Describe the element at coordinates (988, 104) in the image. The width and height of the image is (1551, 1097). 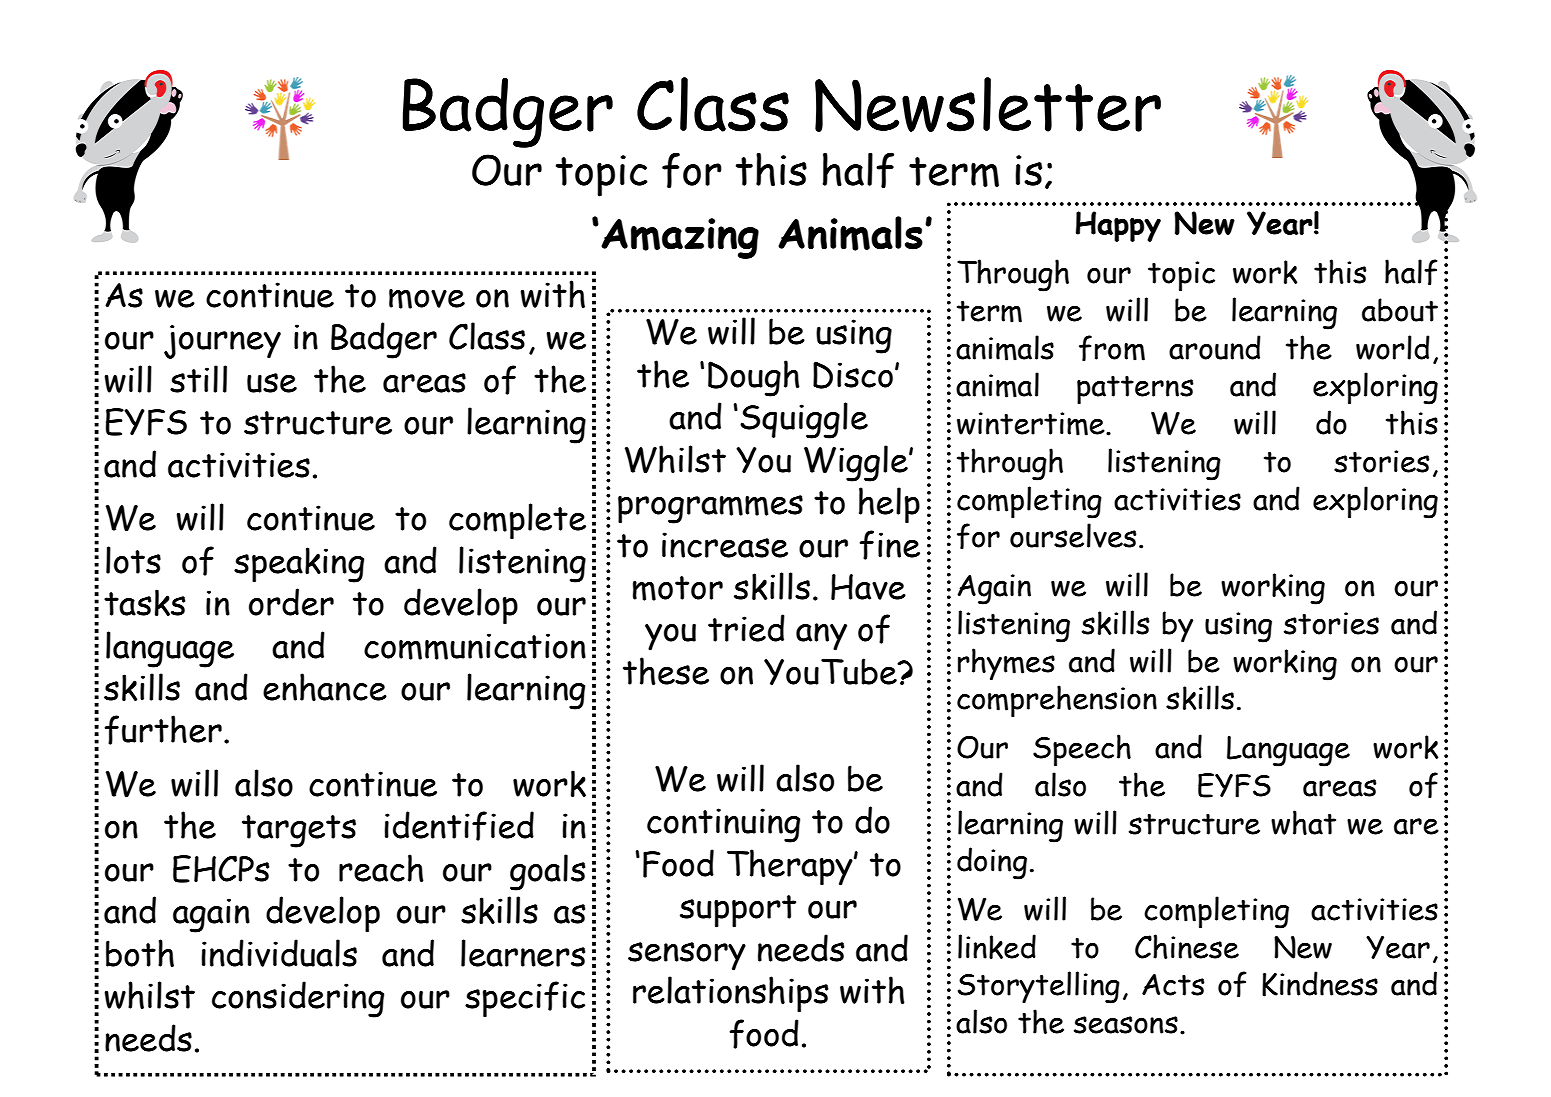
I see `Newsletter` at that location.
